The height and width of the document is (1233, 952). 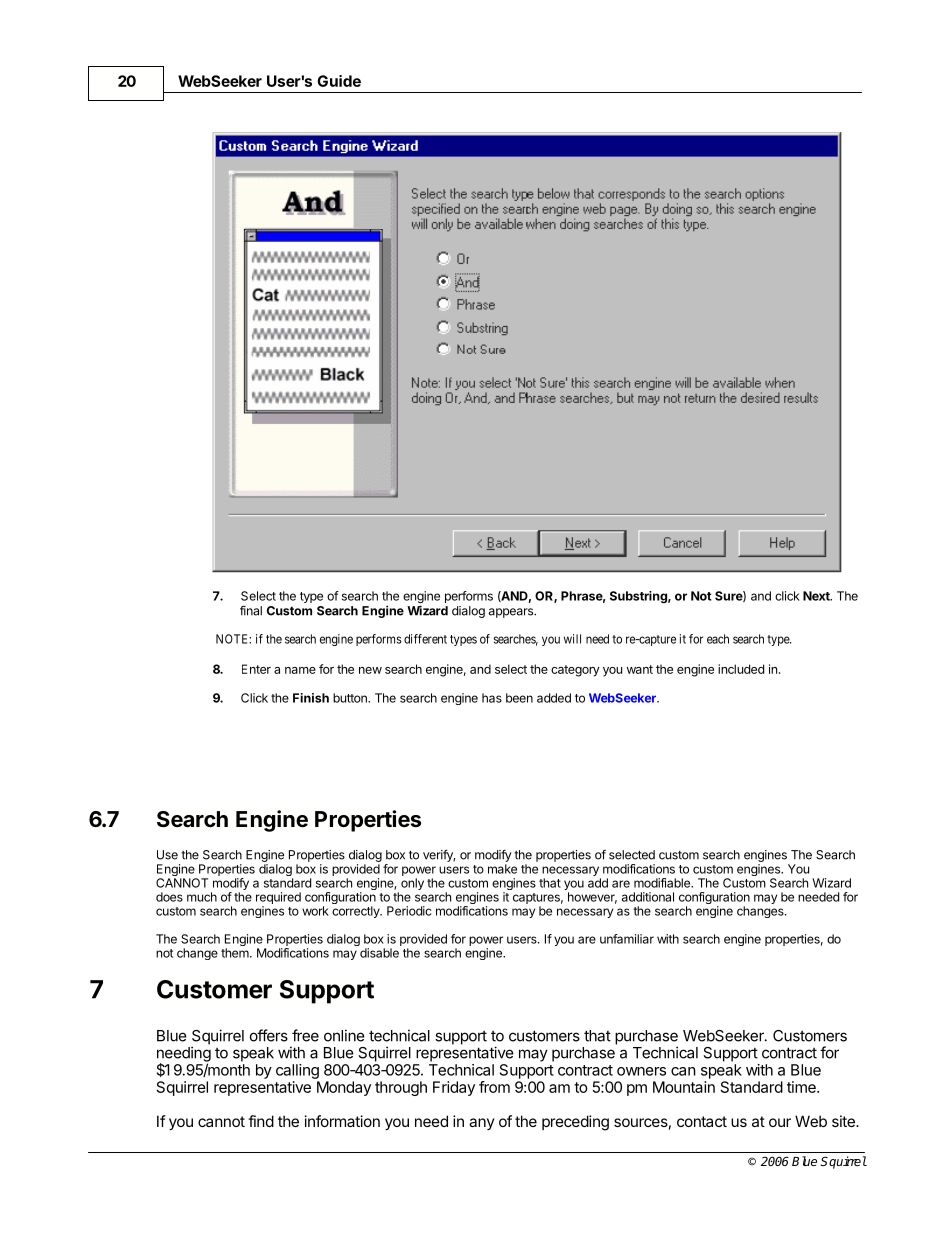 I want to click on been, so click(x=519, y=698).
